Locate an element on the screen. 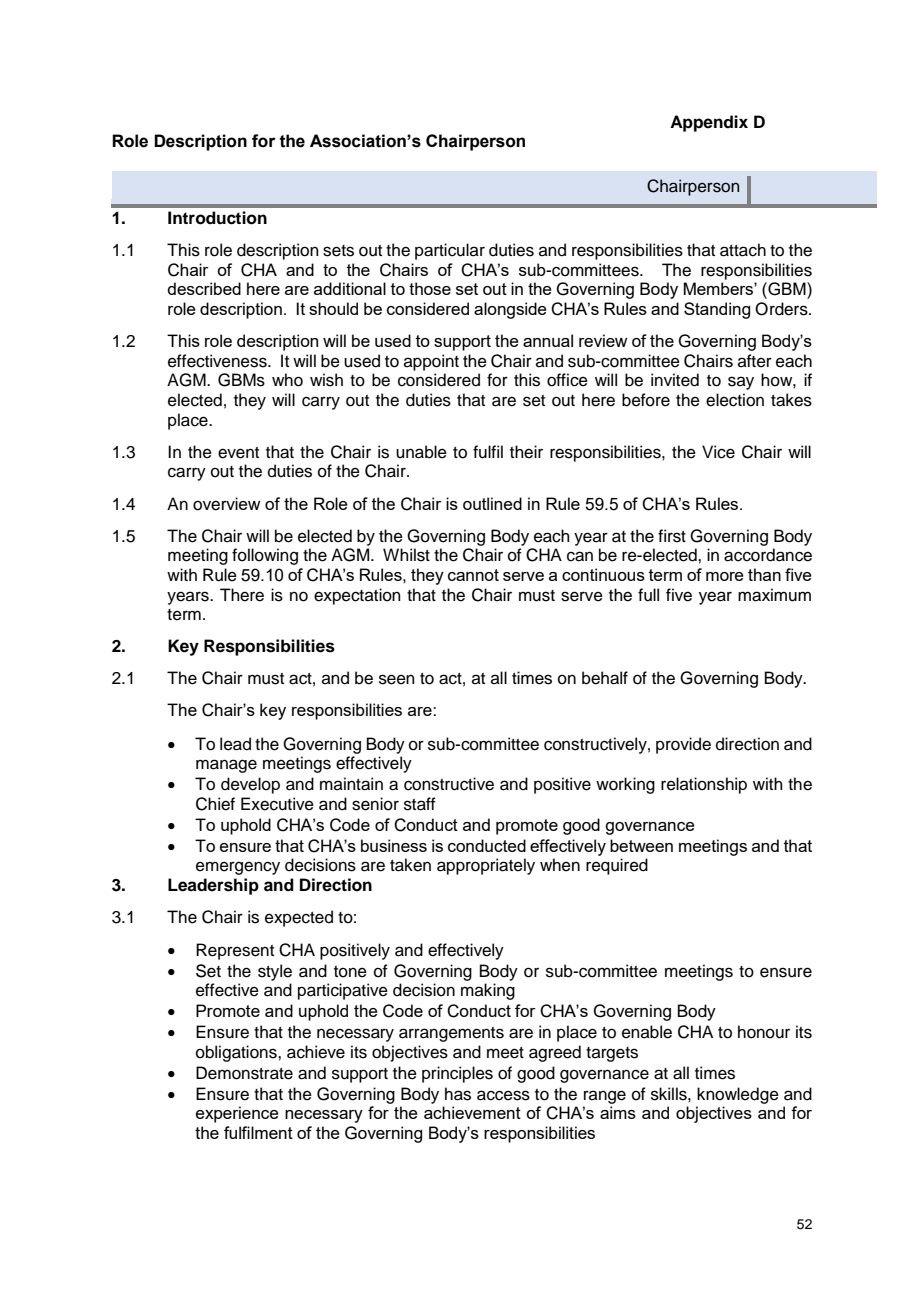 The image size is (924, 1308). event is located at coordinates (238, 453).
